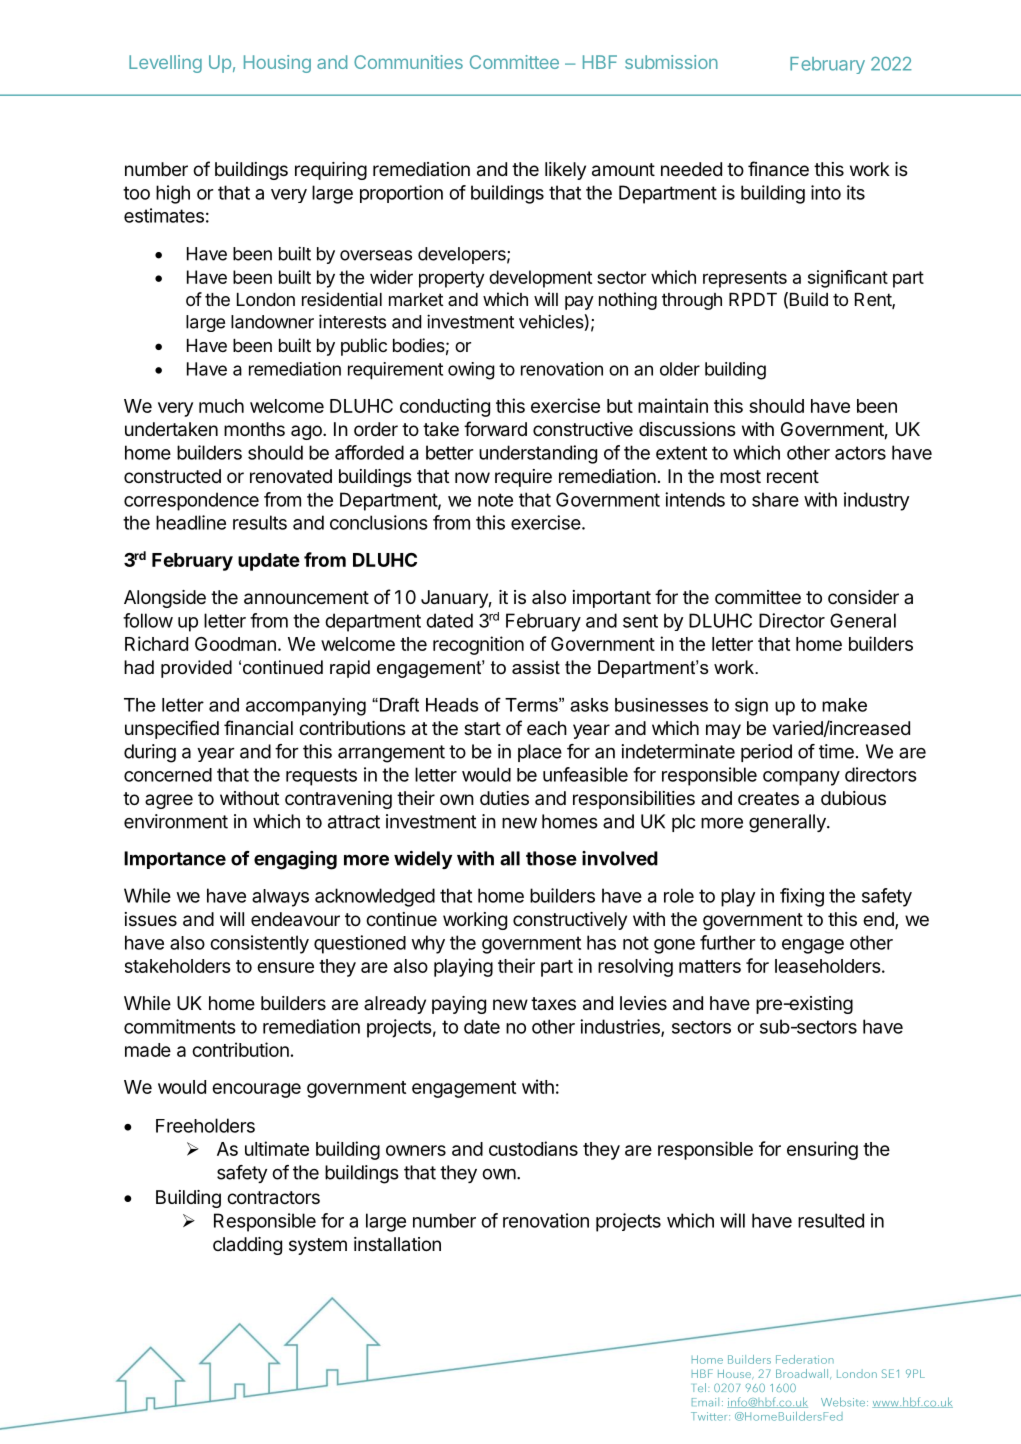 This screenshot has width=1021, height=1444. I want to click on cladding, so click(247, 1246).
